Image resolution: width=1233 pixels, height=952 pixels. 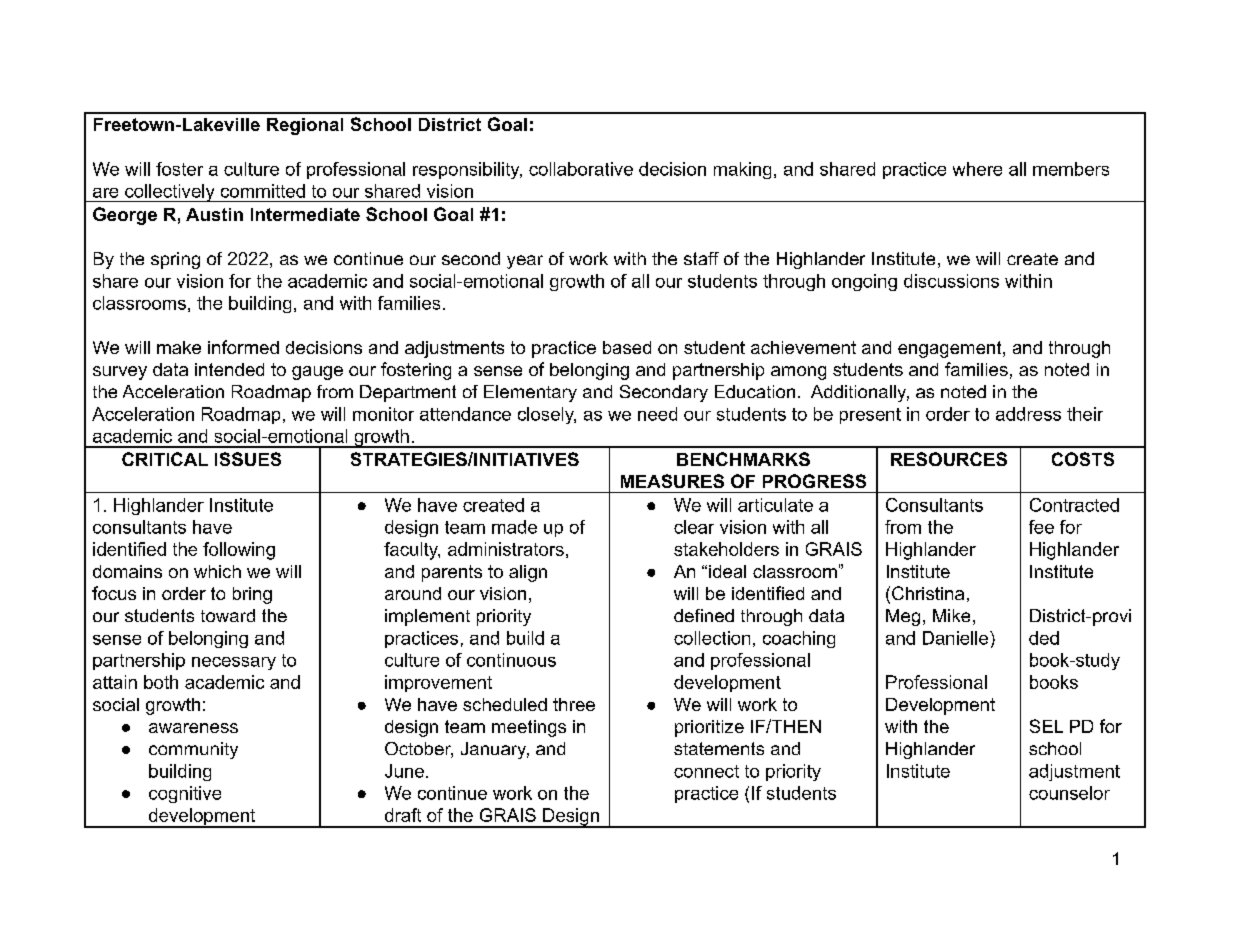 I want to click on Regional, so click(x=305, y=126).
